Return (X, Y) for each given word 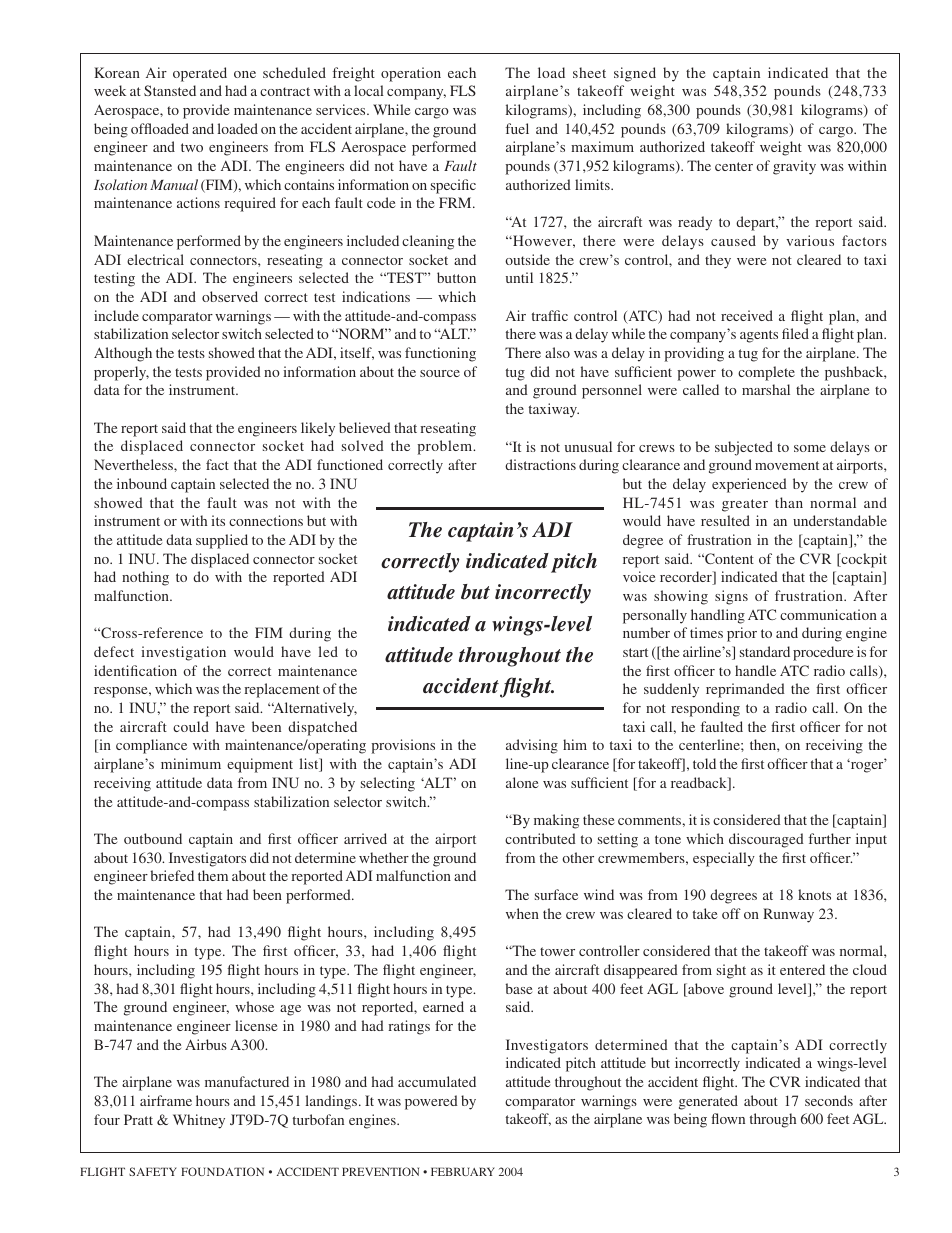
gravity (794, 167)
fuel (517, 128)
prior (742, 634)
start (635, 652)
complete (766, 373)
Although (123, 354)
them (213, 875)
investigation (183, 653)
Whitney (199, 1121)
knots (814, 894)
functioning (440, 354)
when (522, 913)
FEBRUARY (463, 1171)
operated (200, 74)
